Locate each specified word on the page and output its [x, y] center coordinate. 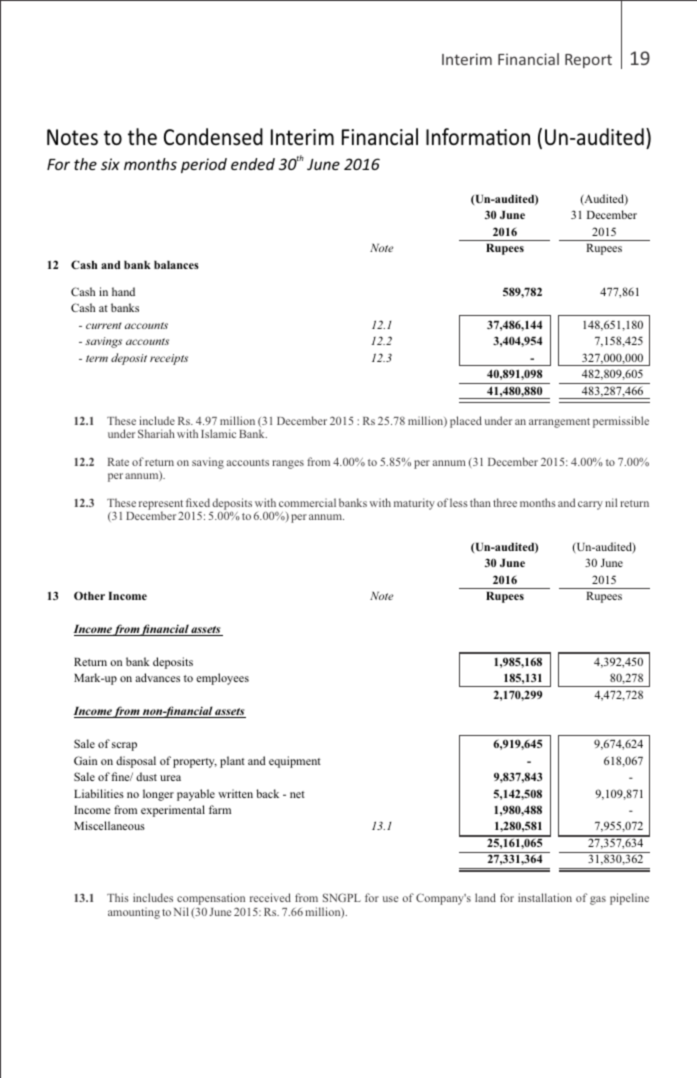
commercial [307, 502]
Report [588, 61]
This [118, 897]
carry [590, 505]
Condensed [213, 136]
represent [161, 506]
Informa [461, 136]
